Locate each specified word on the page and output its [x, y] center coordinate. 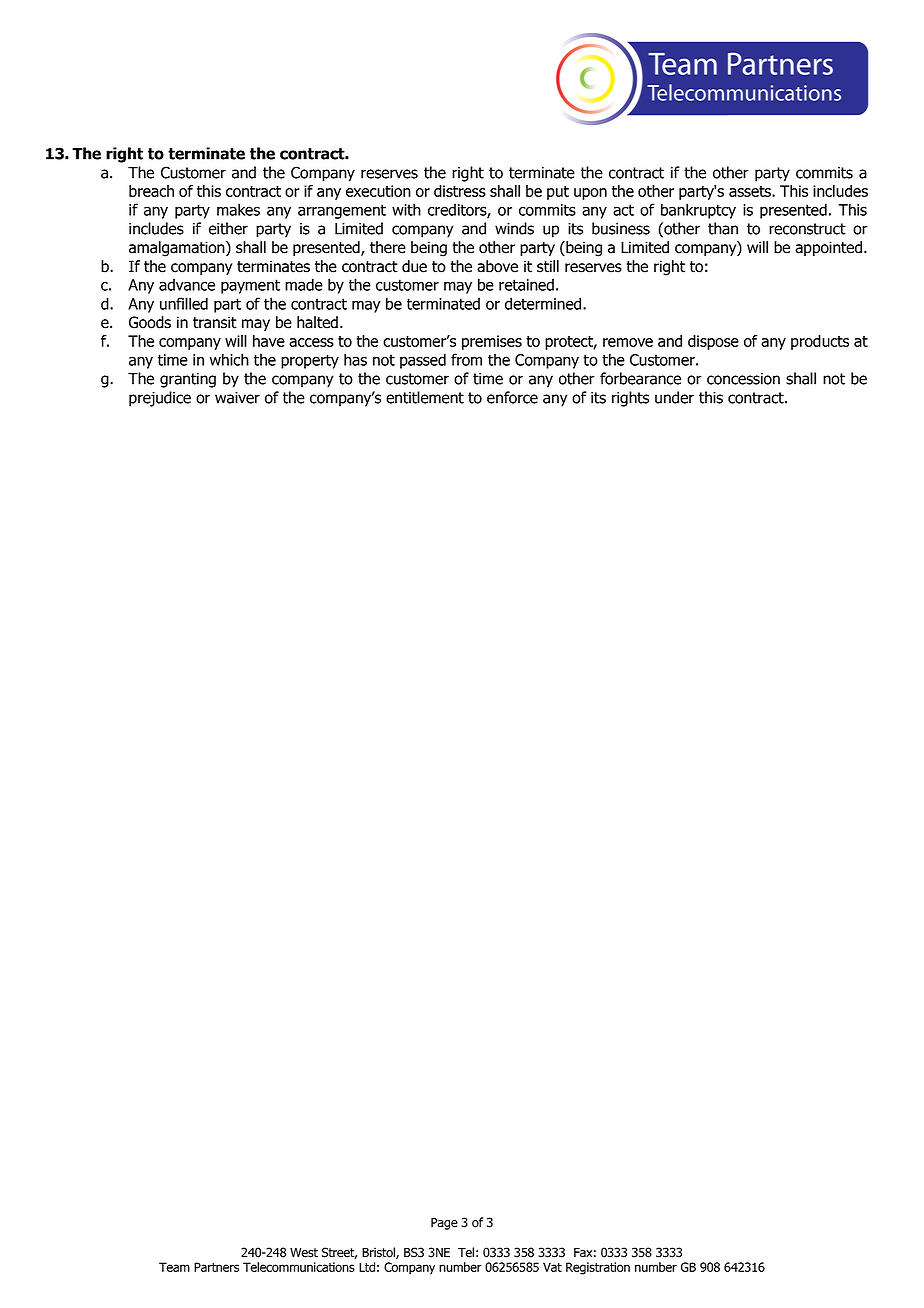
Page [444, 1224]
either [228, 228]
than [723, 228]
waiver [237, 398]
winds [514, 228]
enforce [512, 397]
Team [174, 1267]
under [674, 397]
